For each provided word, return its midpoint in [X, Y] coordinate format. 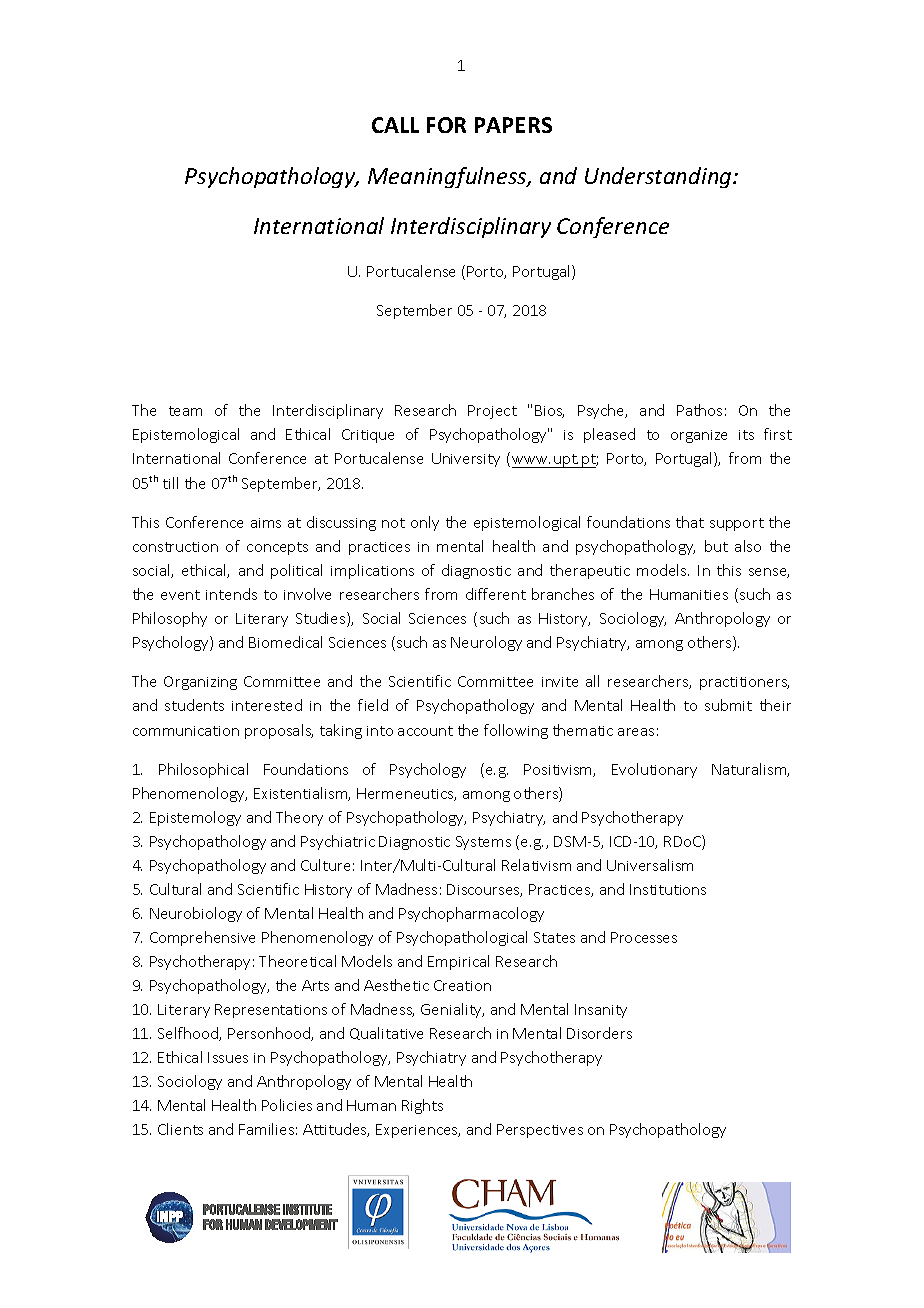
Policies [287, 1105]
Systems [483, 843]
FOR [446, 125]
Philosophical [203, 770]
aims [266, 523]
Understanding [659, 177]
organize [699, 436]
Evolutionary [654, 770]
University [466, 460]
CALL [395, 125]
